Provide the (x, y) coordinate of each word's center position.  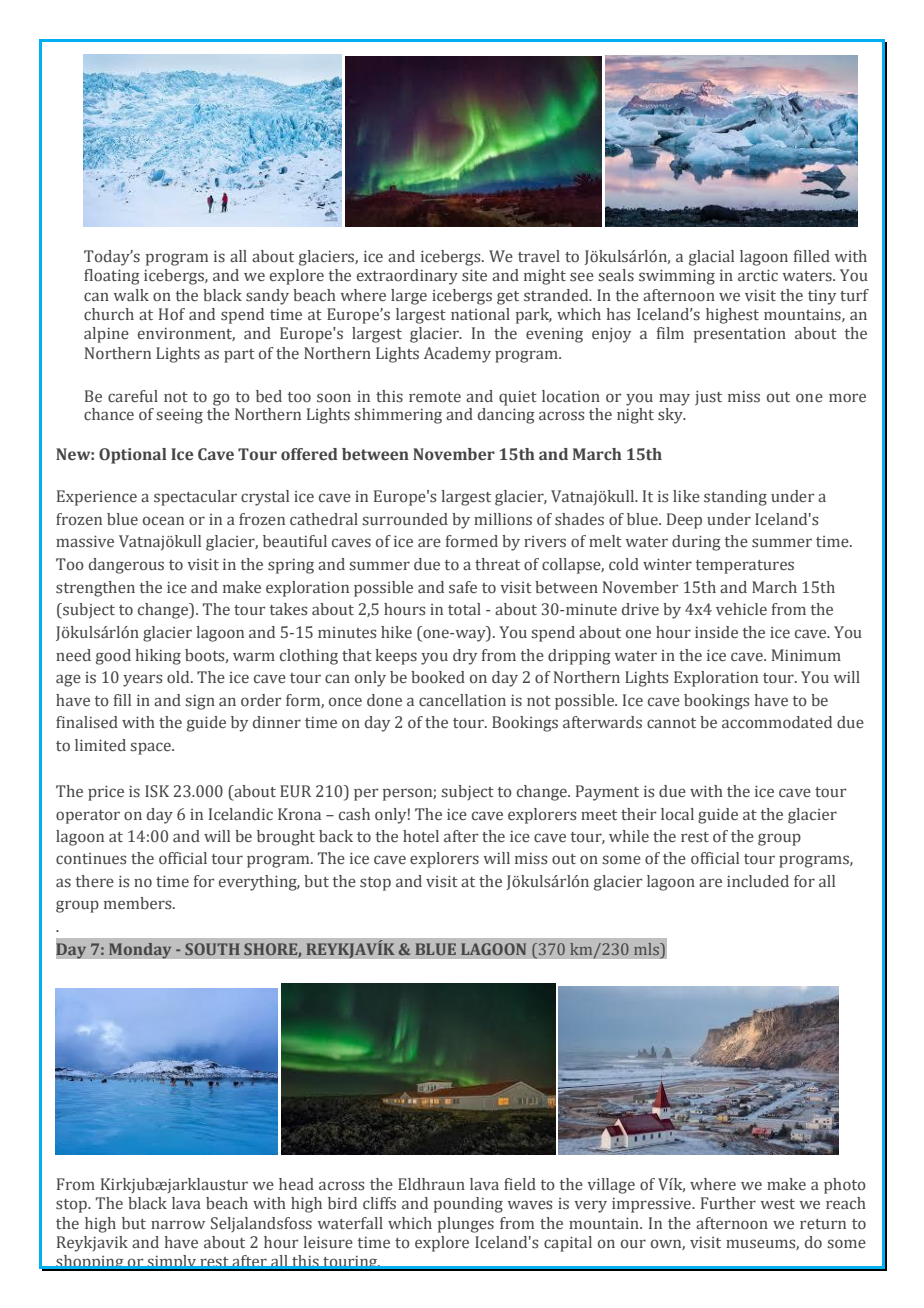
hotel (421, 836)
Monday (140, 951)
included (758, 881)
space (151, 748)
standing (735, 498)
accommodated (777, 722)
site (474, 275)
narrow (178, 1224)
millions (503, 519)
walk (131, 295)
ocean (163, 521)
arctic (758, 275)
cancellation (462, 700)
